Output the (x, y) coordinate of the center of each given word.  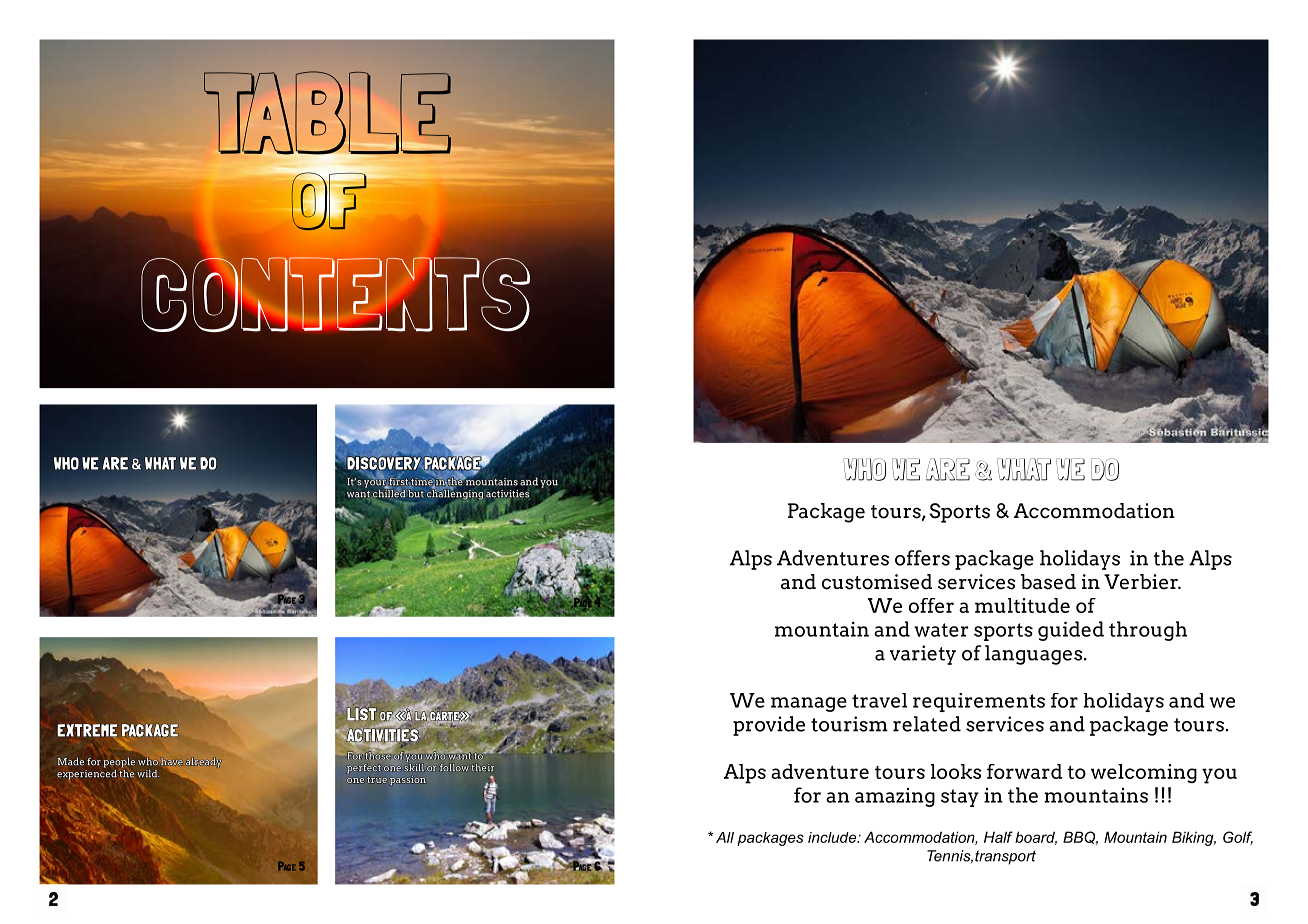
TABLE (327, 114)
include (833, 837)
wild (148, 773)
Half (998, 837)
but (415, 492)
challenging (455, 493)
